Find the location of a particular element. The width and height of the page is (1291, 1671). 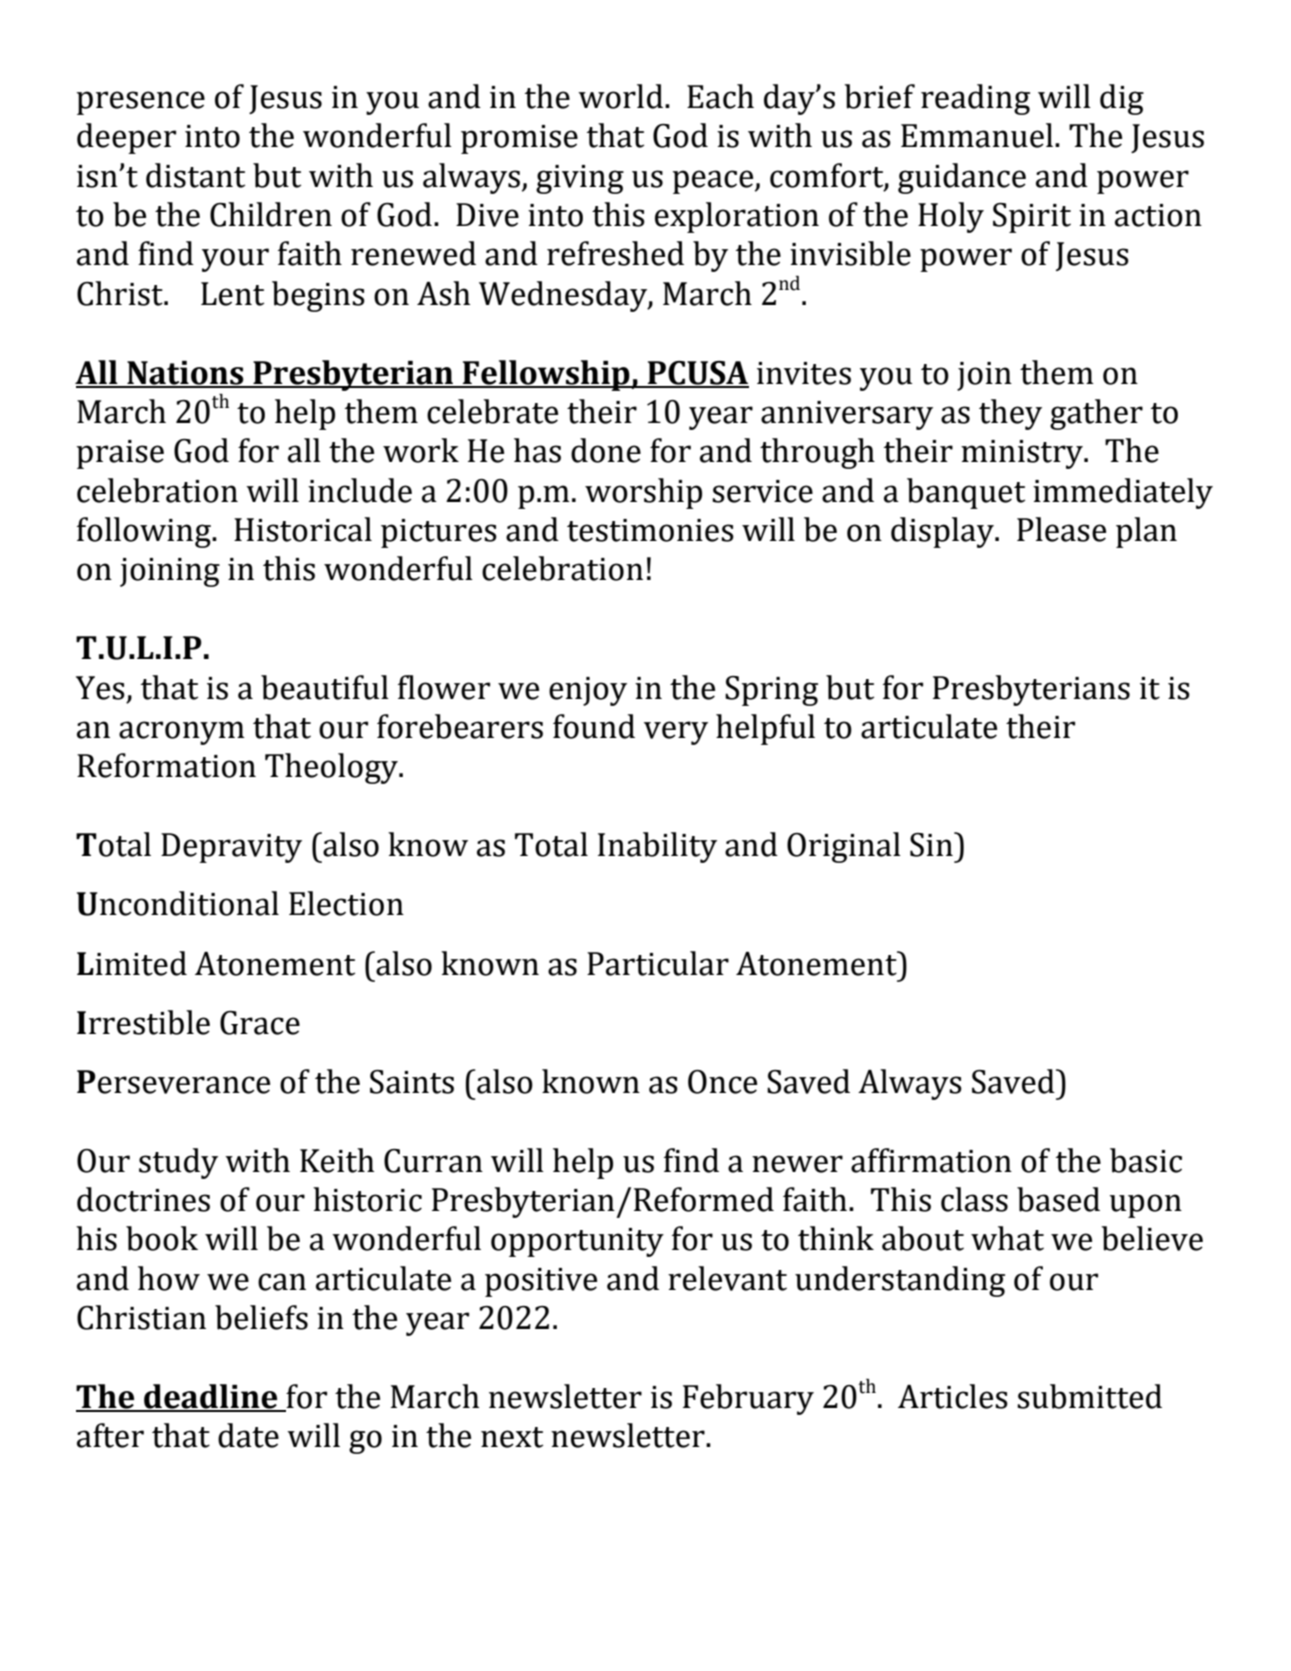

February is located at coordinates (748, 1399).
